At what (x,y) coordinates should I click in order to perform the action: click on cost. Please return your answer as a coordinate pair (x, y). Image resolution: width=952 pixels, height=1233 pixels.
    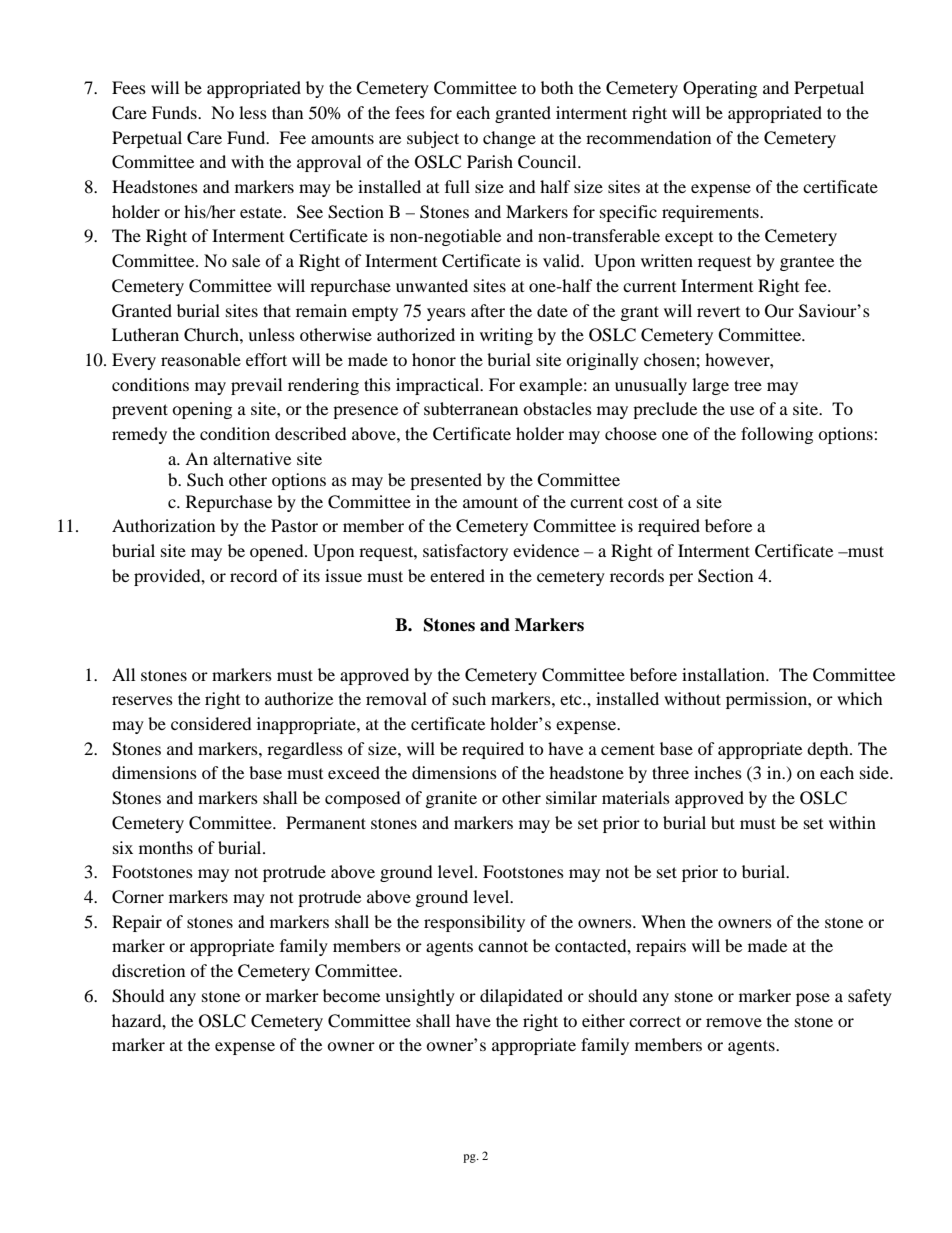
    Looking at the image, I should click on (643, 502).
